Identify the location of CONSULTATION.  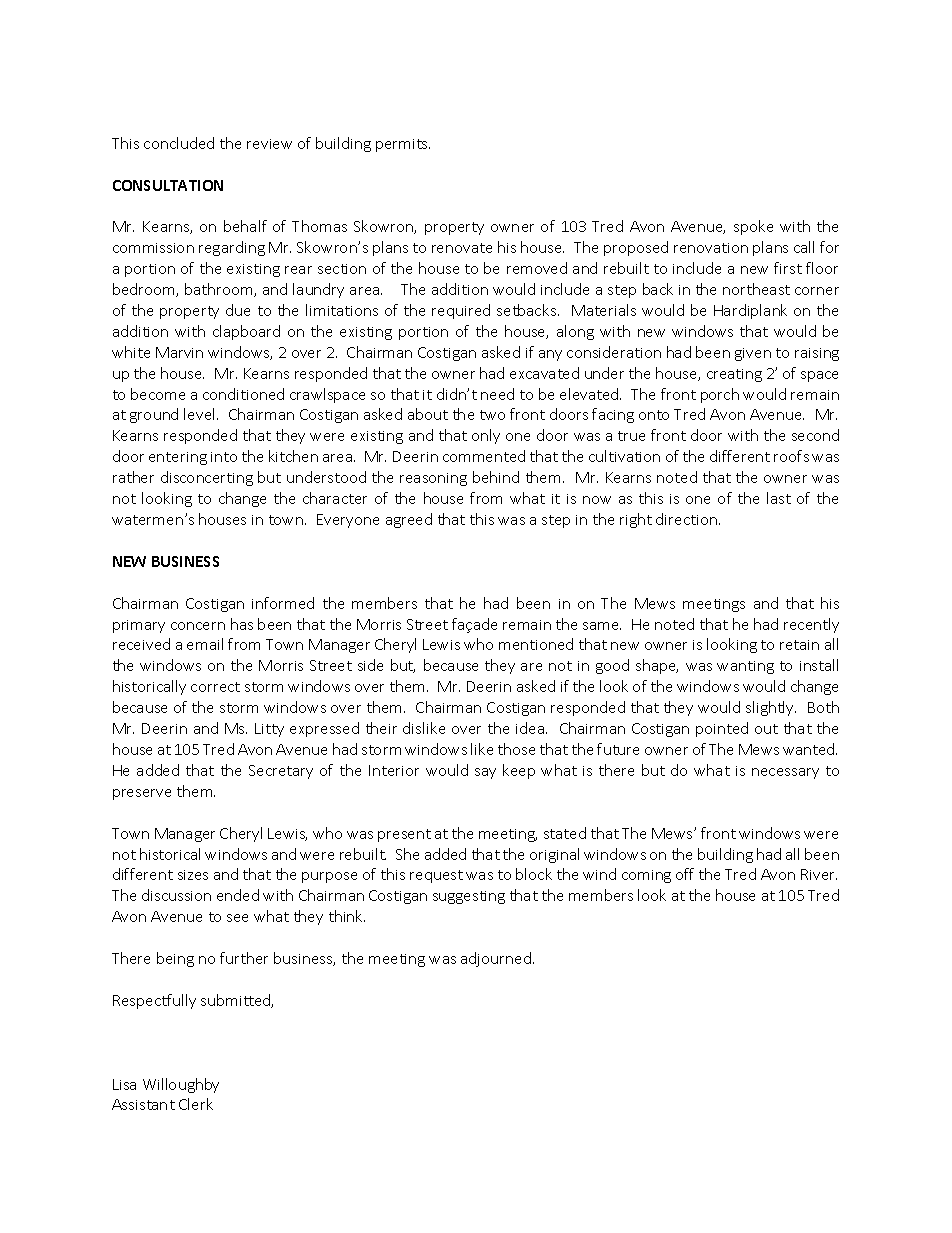
(168, 185).
